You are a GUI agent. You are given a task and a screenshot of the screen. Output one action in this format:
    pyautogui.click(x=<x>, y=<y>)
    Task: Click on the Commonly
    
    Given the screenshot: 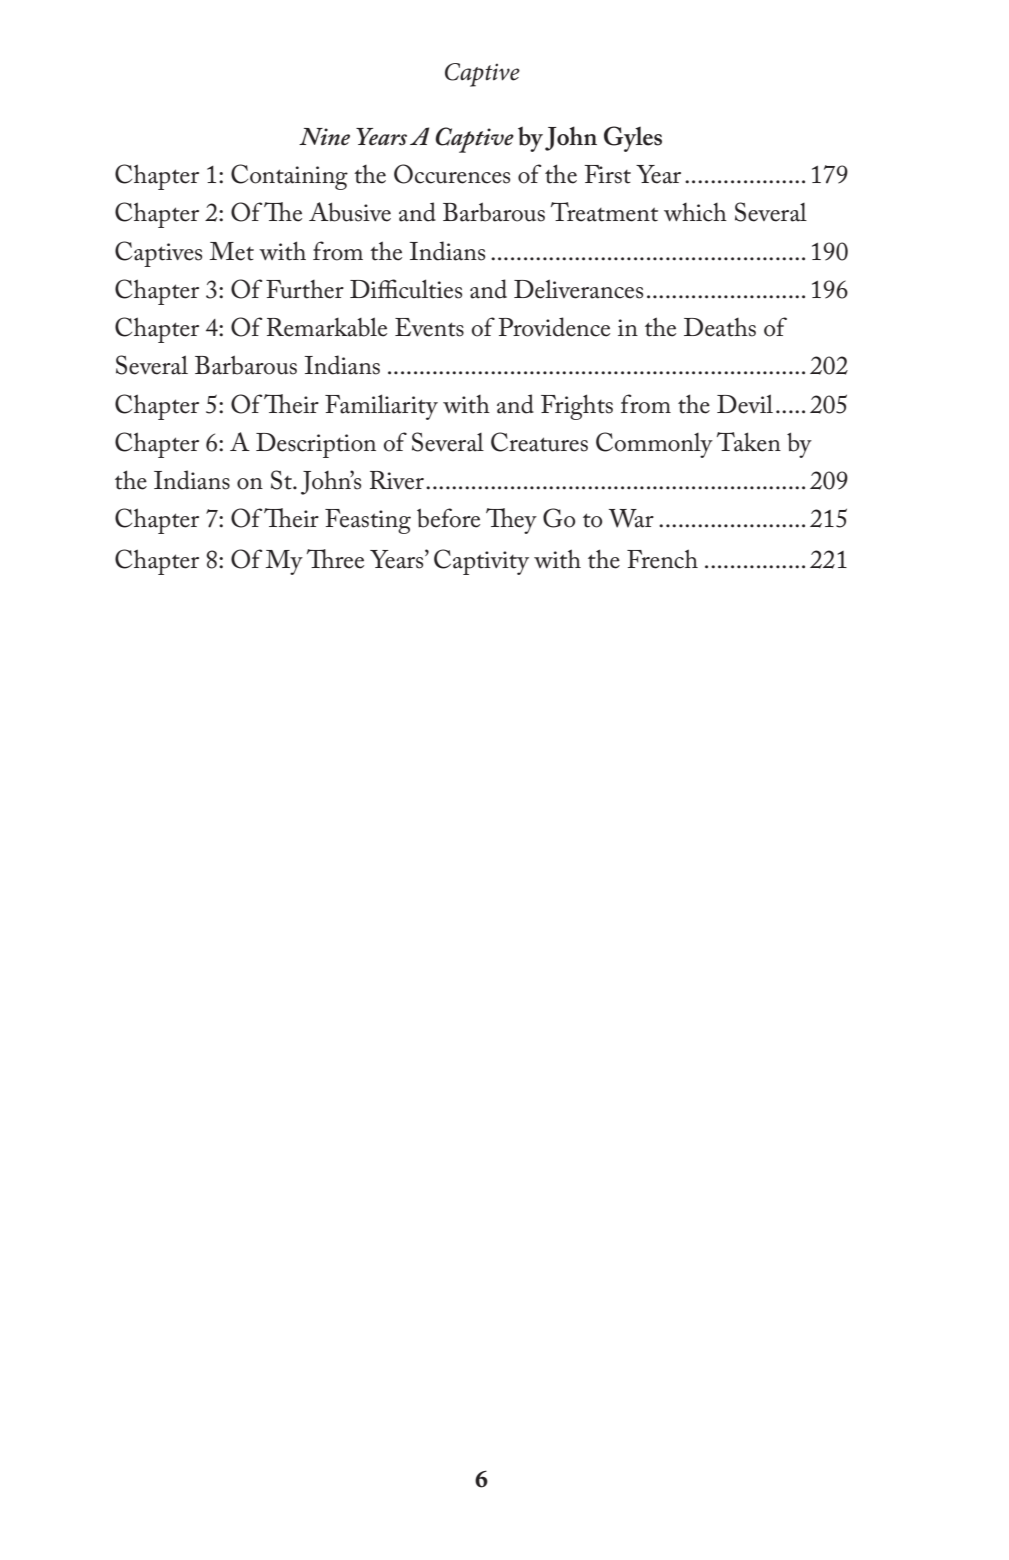 What is the action you would take?
    pyautogui.click(x=654, y=445)
